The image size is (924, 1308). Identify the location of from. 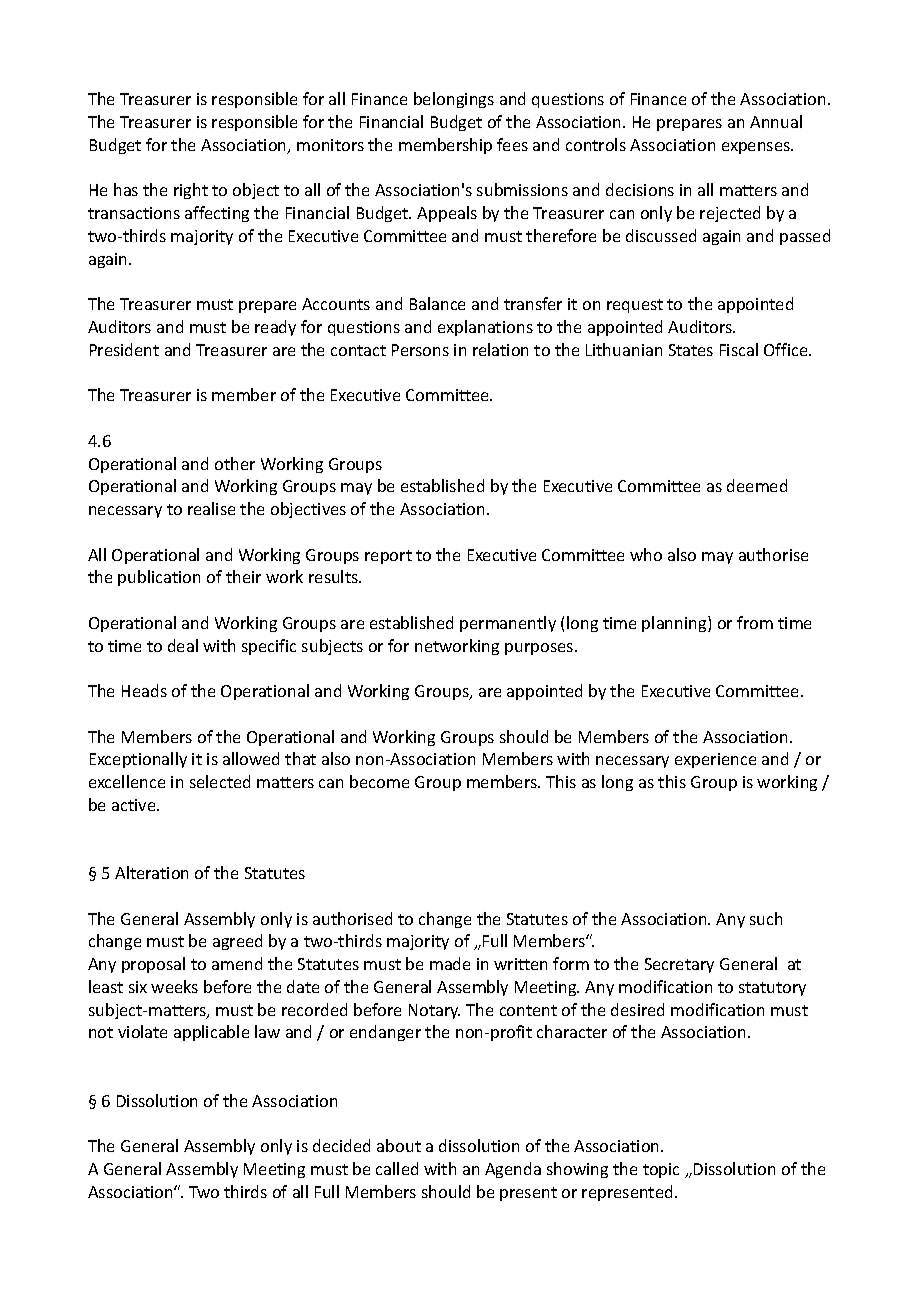
(755, 622).
